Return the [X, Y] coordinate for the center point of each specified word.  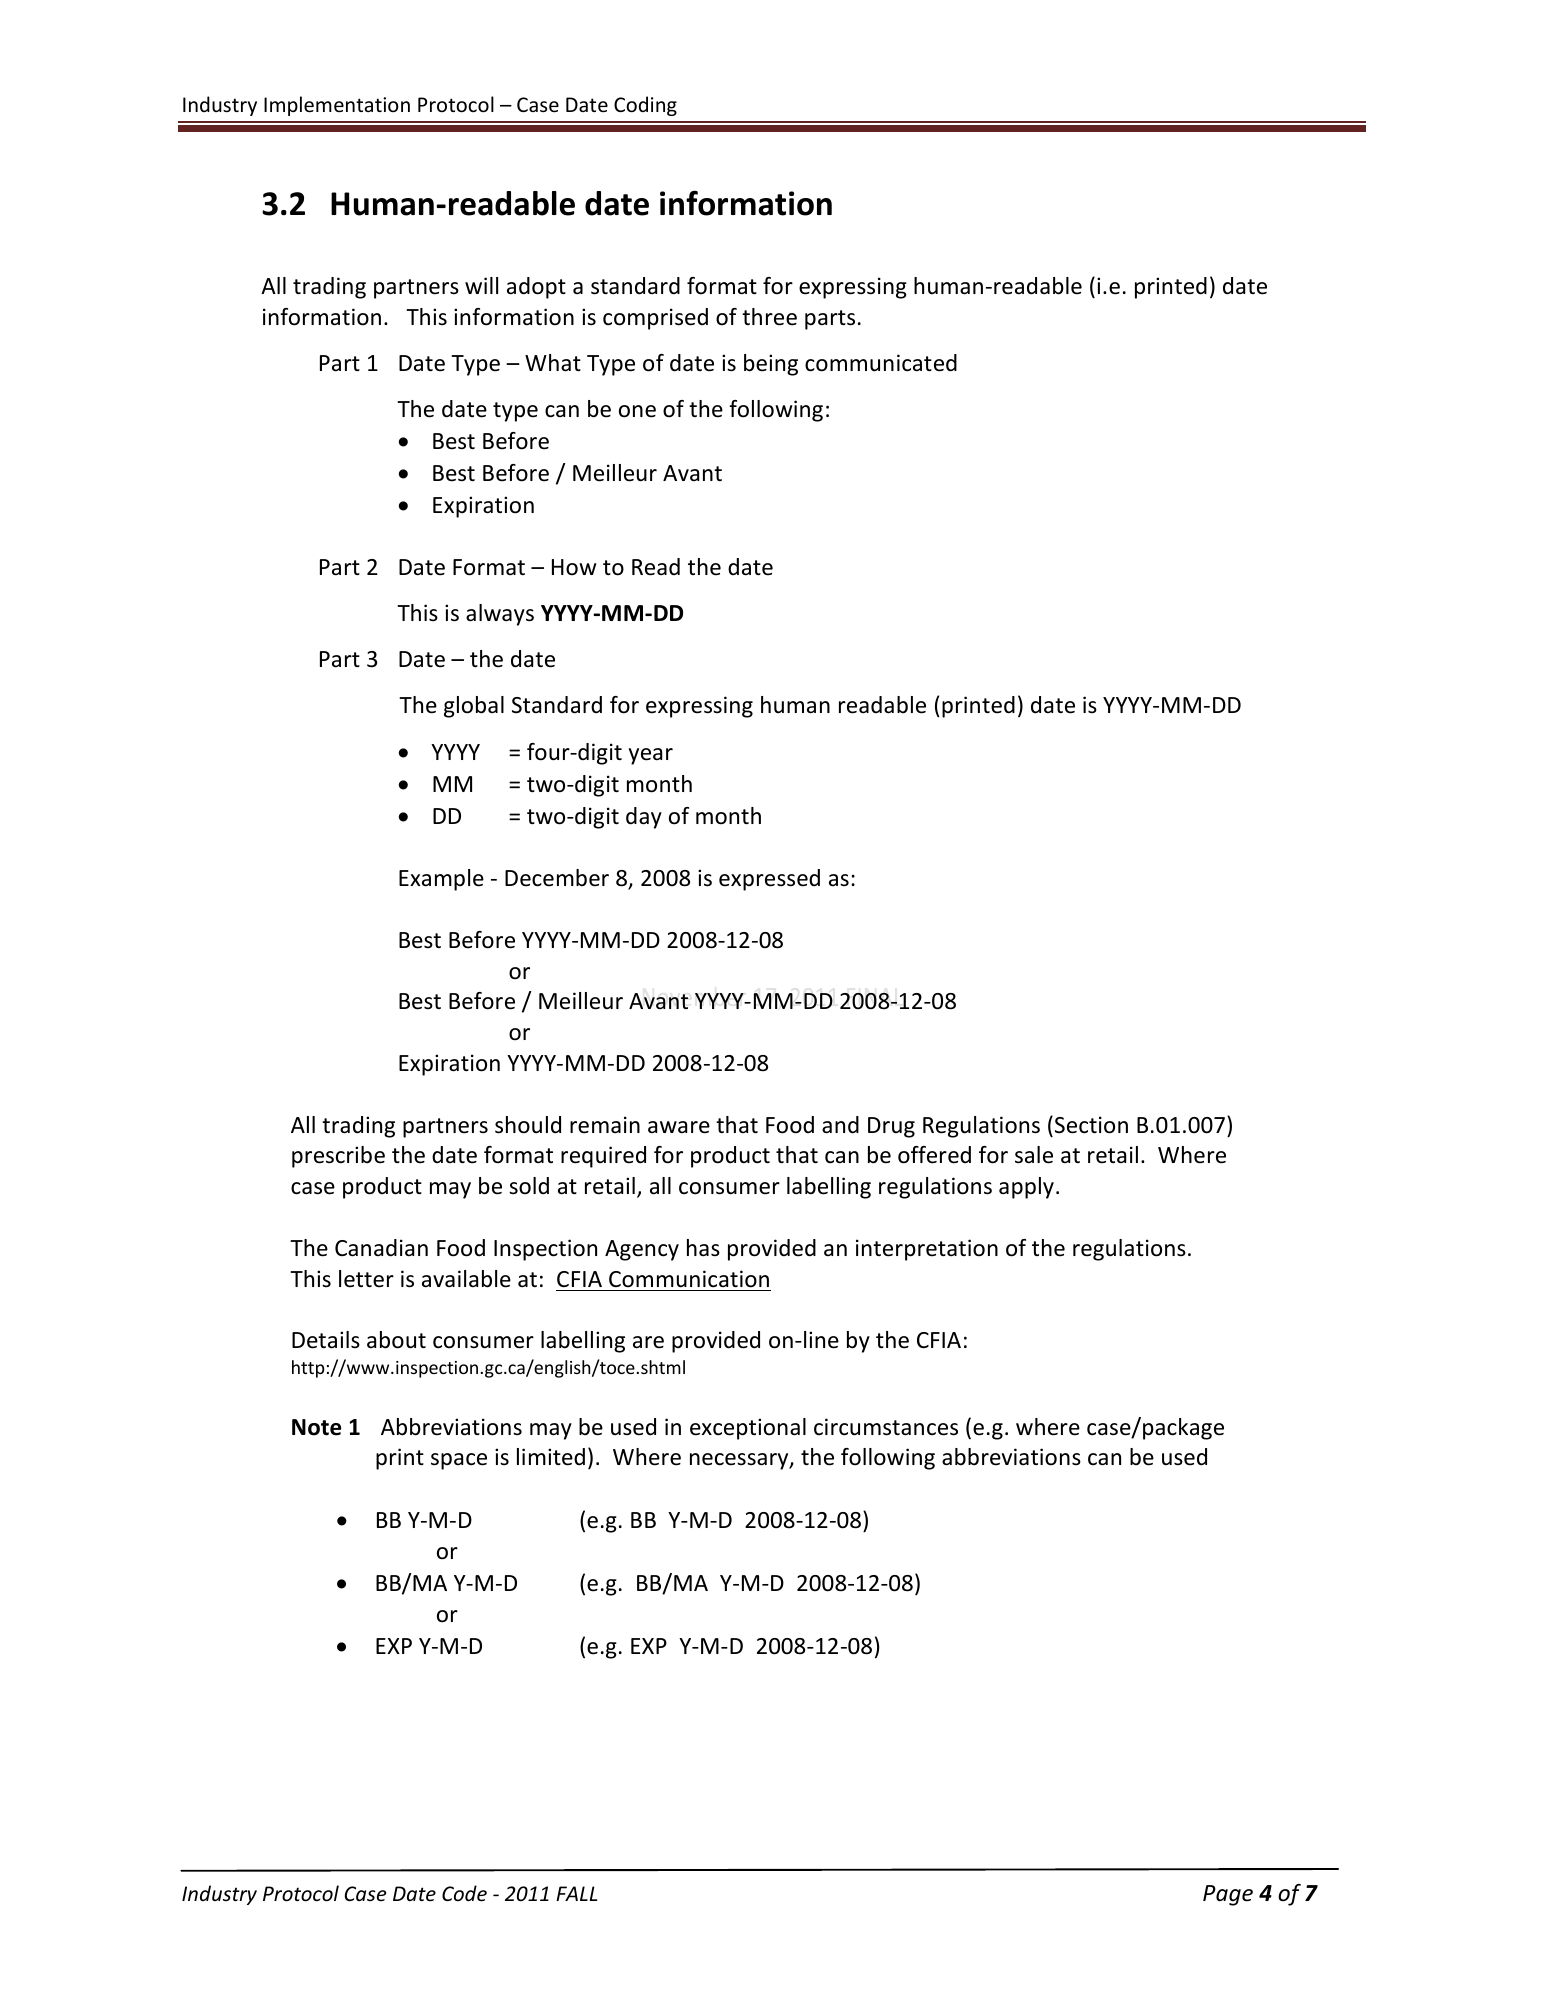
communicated [881, 363]
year [651, 756]
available [466, 1279]
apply [1026, 1188]
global [474, 707]
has [703, 1248]
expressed [769, 880]
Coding [645, 106]
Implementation [337, 106]
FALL [576, 1893]
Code [464, 1893]
